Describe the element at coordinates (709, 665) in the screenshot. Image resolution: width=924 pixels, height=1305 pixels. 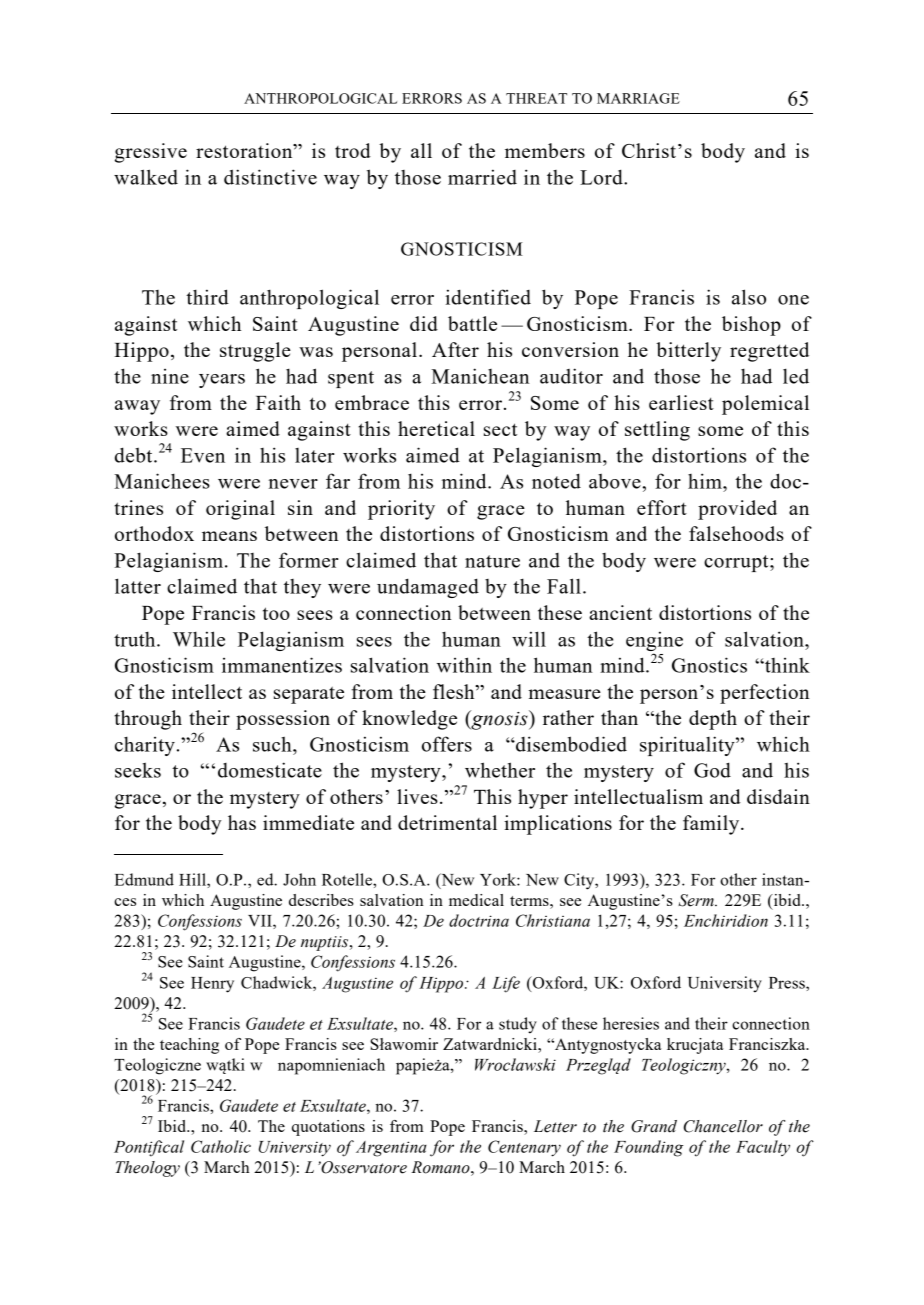
I see `Gnostics` at that location.
